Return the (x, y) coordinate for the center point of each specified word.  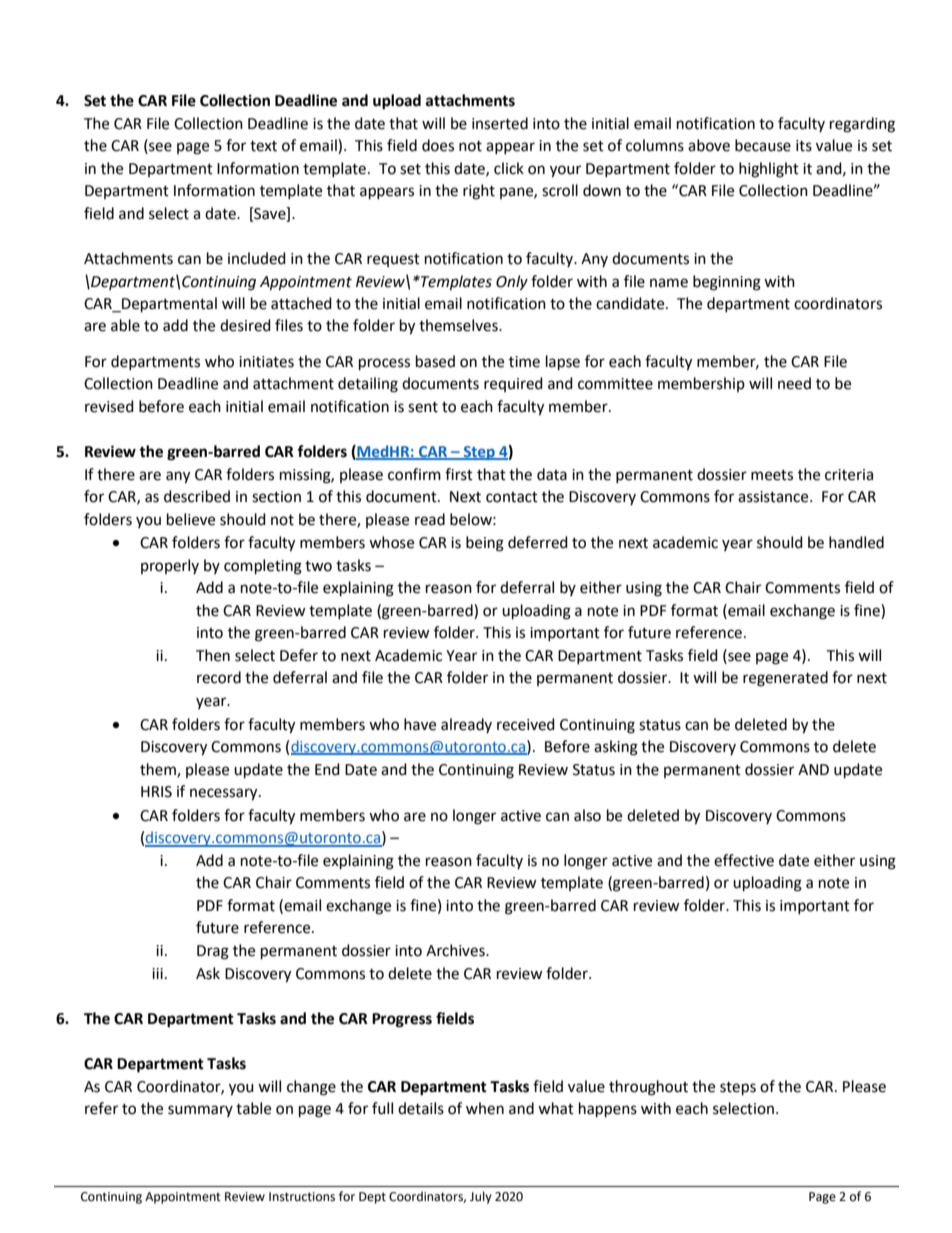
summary (200, 1111)
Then (213, 655)
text (263, 146)
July (481, 1197)
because (763, 145)
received (526, 724)
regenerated (785, 679)
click (509, 168)
